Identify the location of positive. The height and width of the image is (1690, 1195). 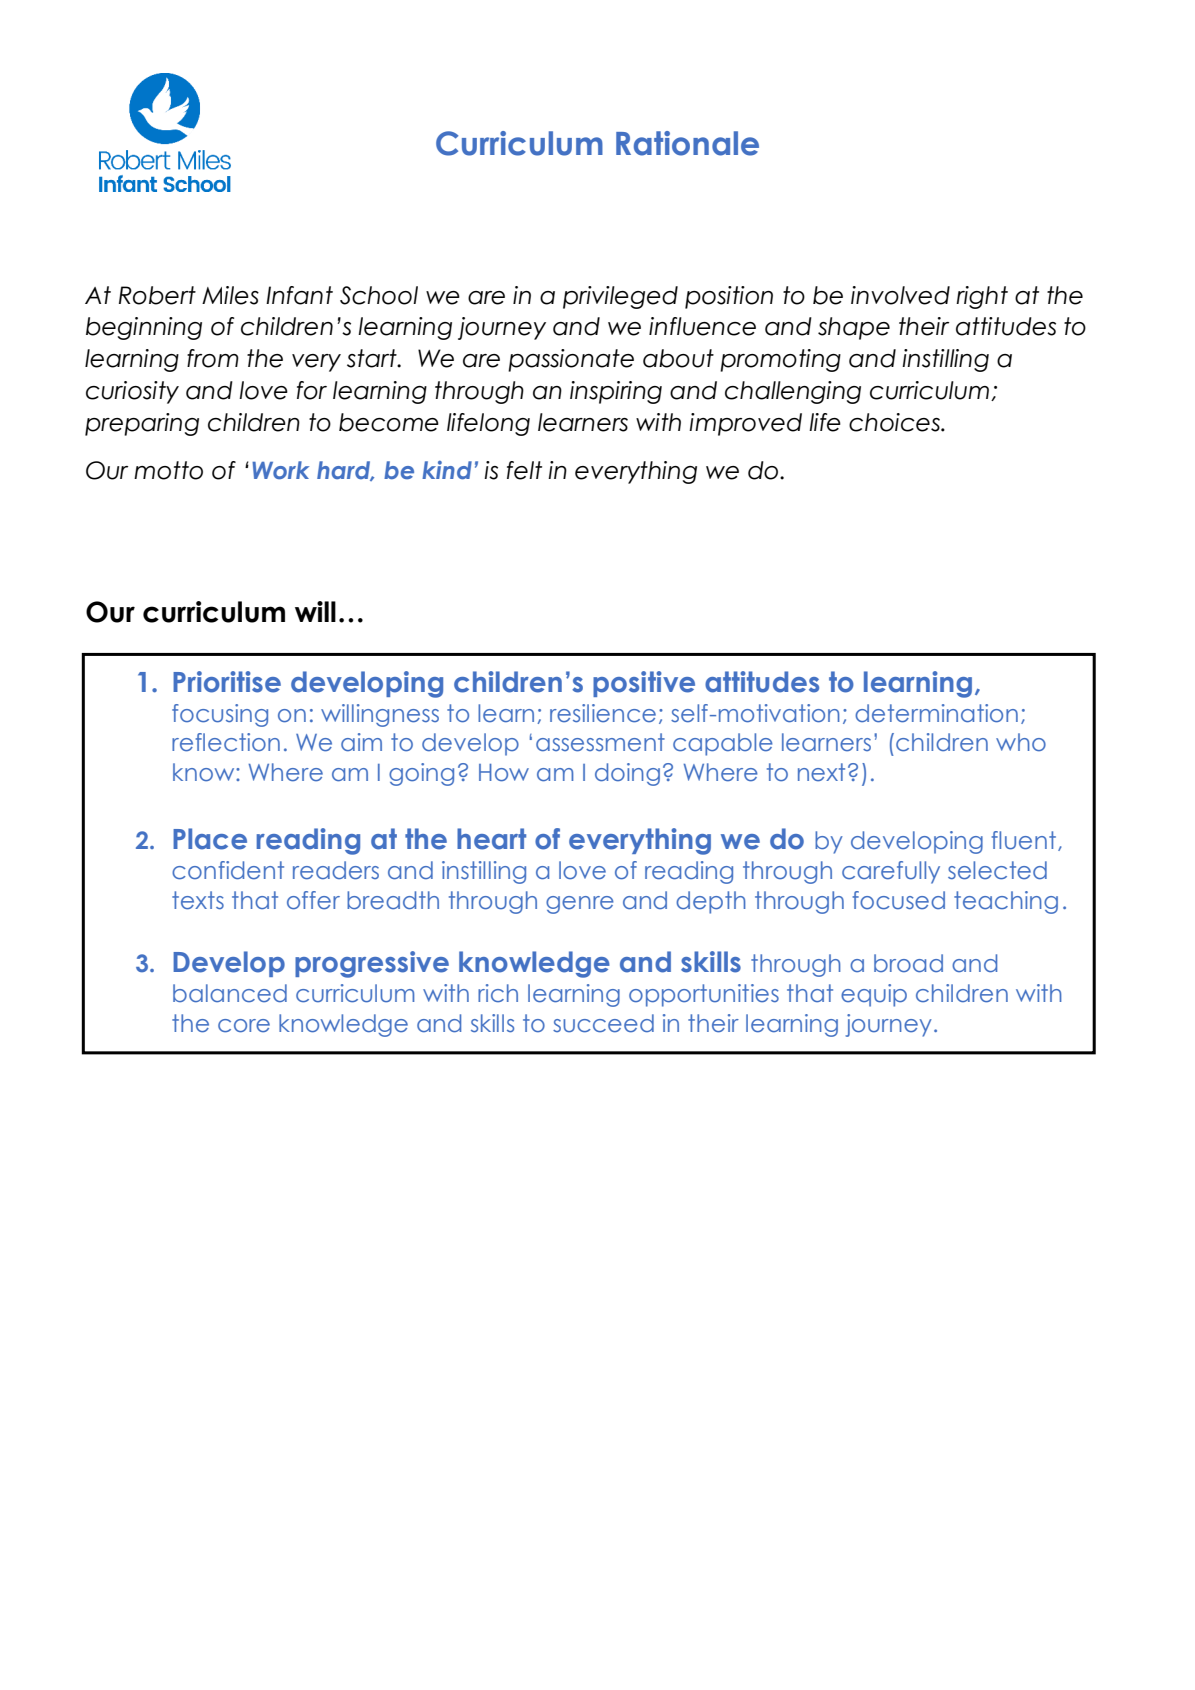
(644, 684).
